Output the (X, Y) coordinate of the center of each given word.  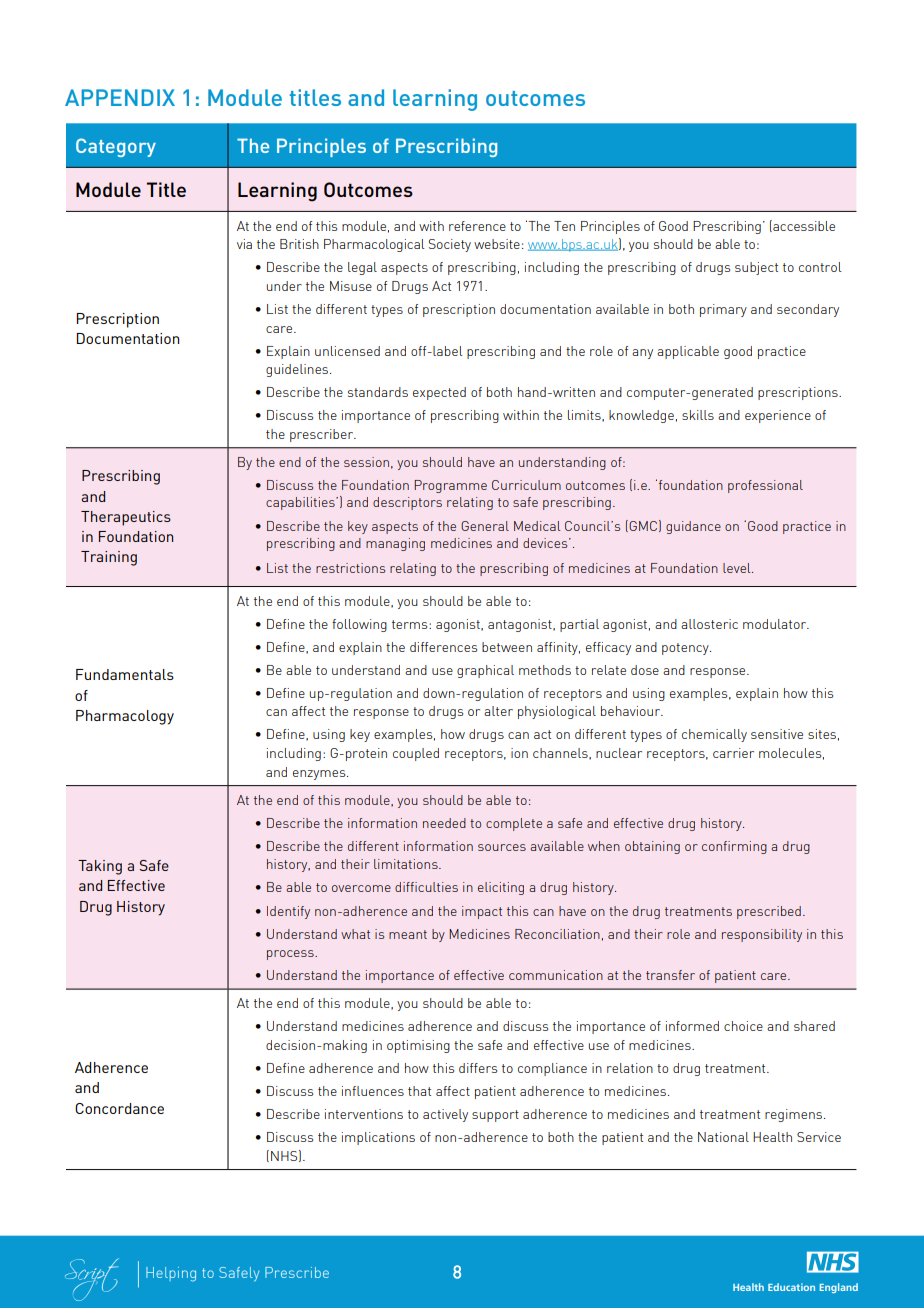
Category (116, 147)
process (291, 955)
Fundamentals (125, 674)
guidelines (298, 370)
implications (378, 1138)
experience (778, 416)
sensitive (777, 734)
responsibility (762, 935)
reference (477, 226)
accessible (803, 226)
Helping (171, 1274)
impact (482, 912)
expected (439, 393)
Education (791, 1287)
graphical (485, 671)
